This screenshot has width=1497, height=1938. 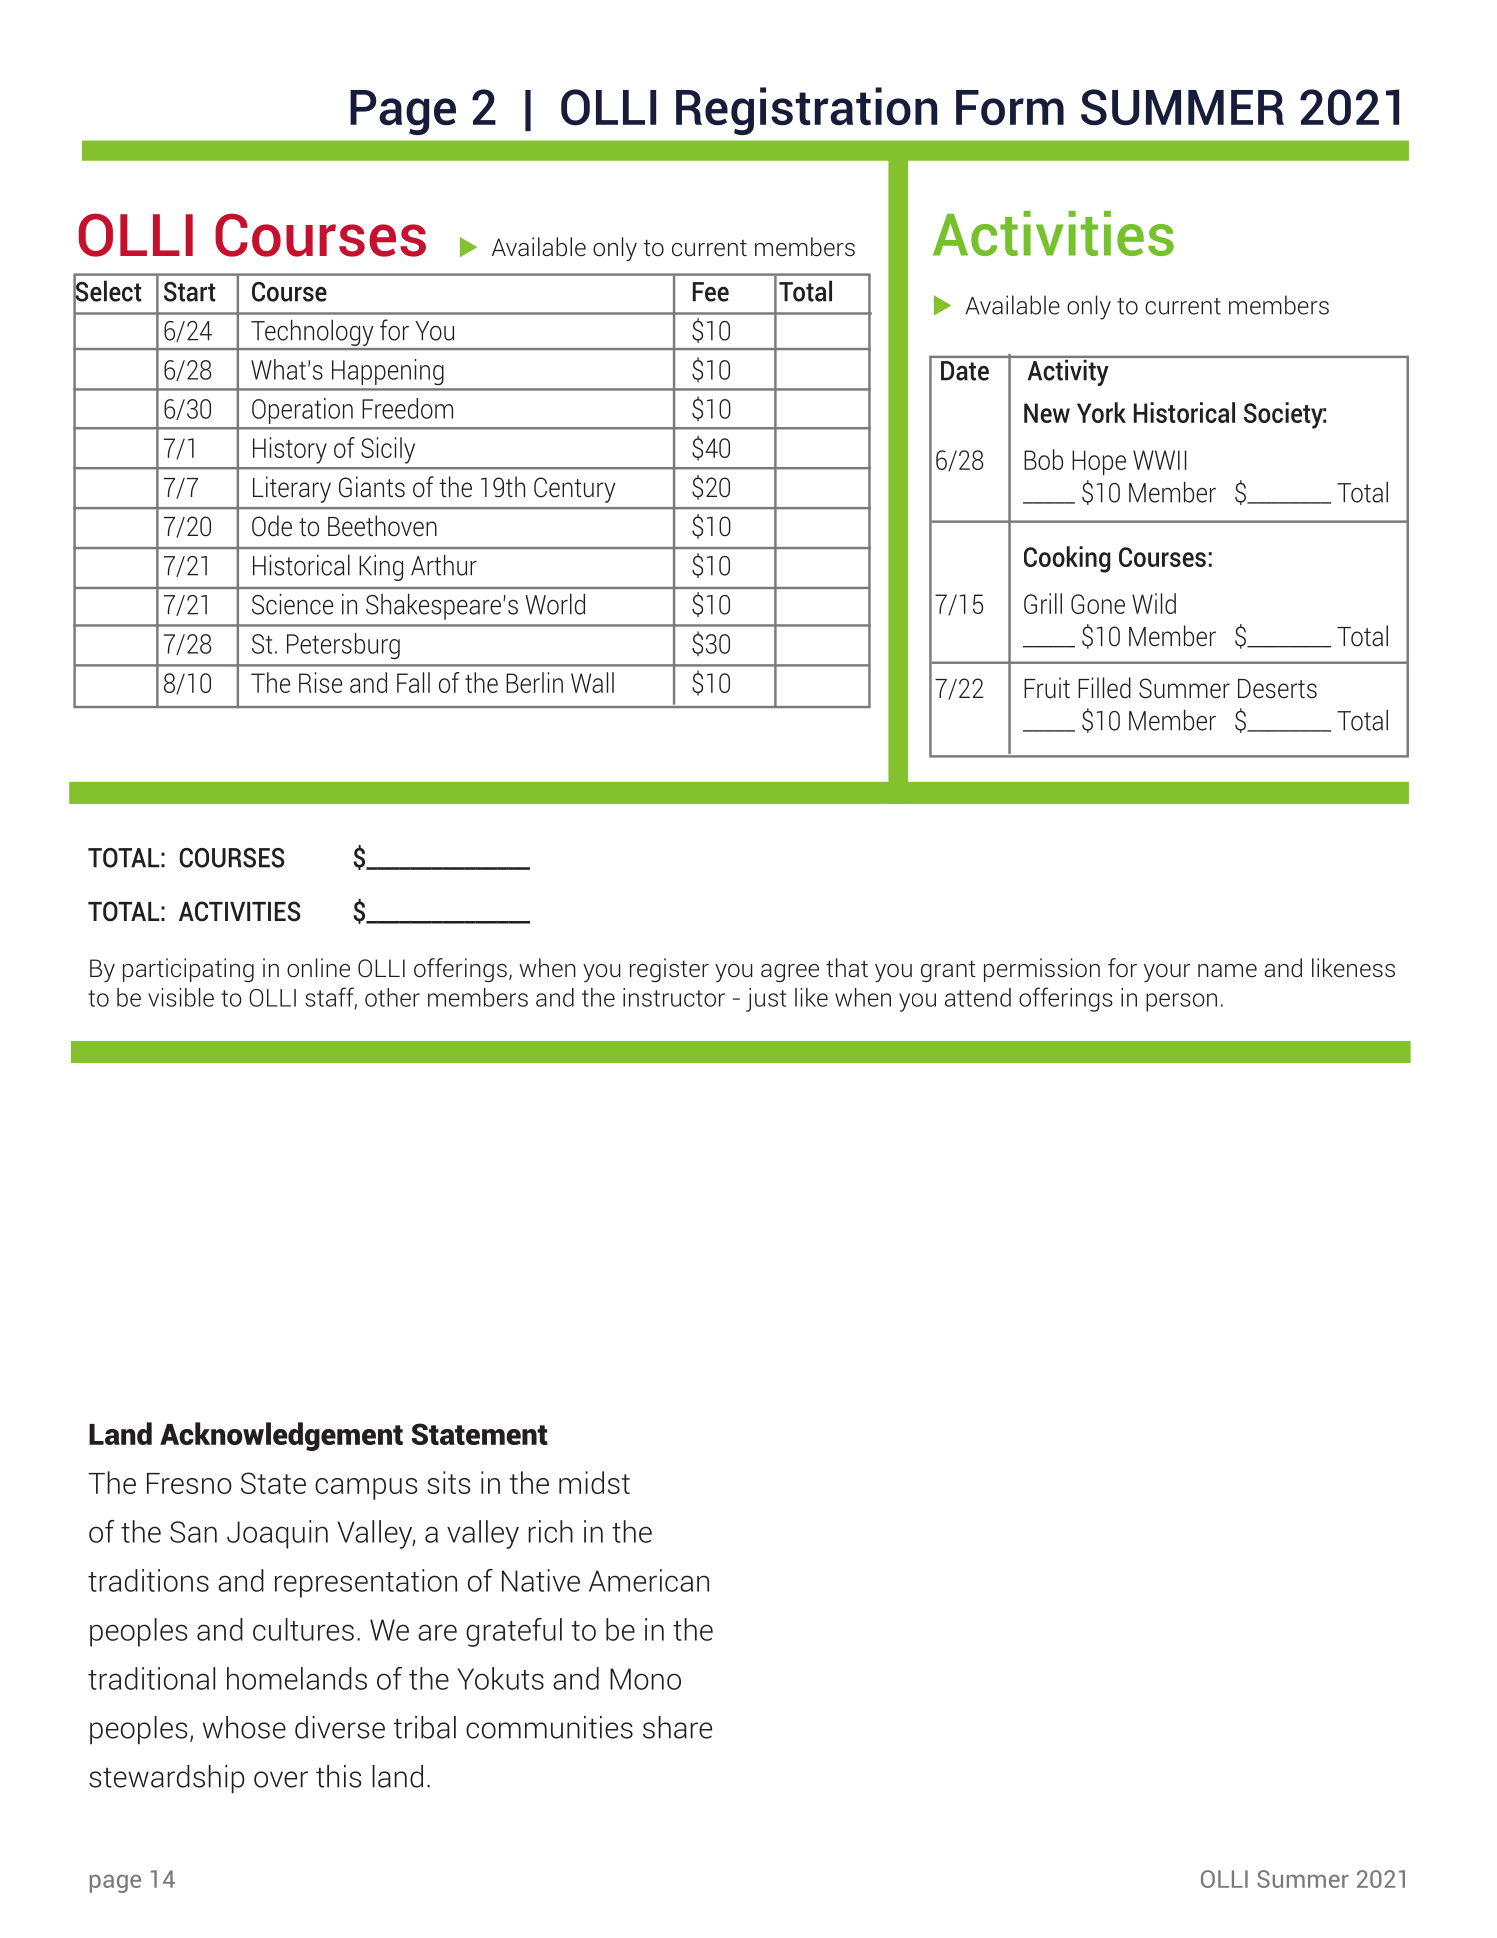 What do you see at coordinates (806, 111) in the screenshot?
I see `Registration` at bounding box center [806, 111].
